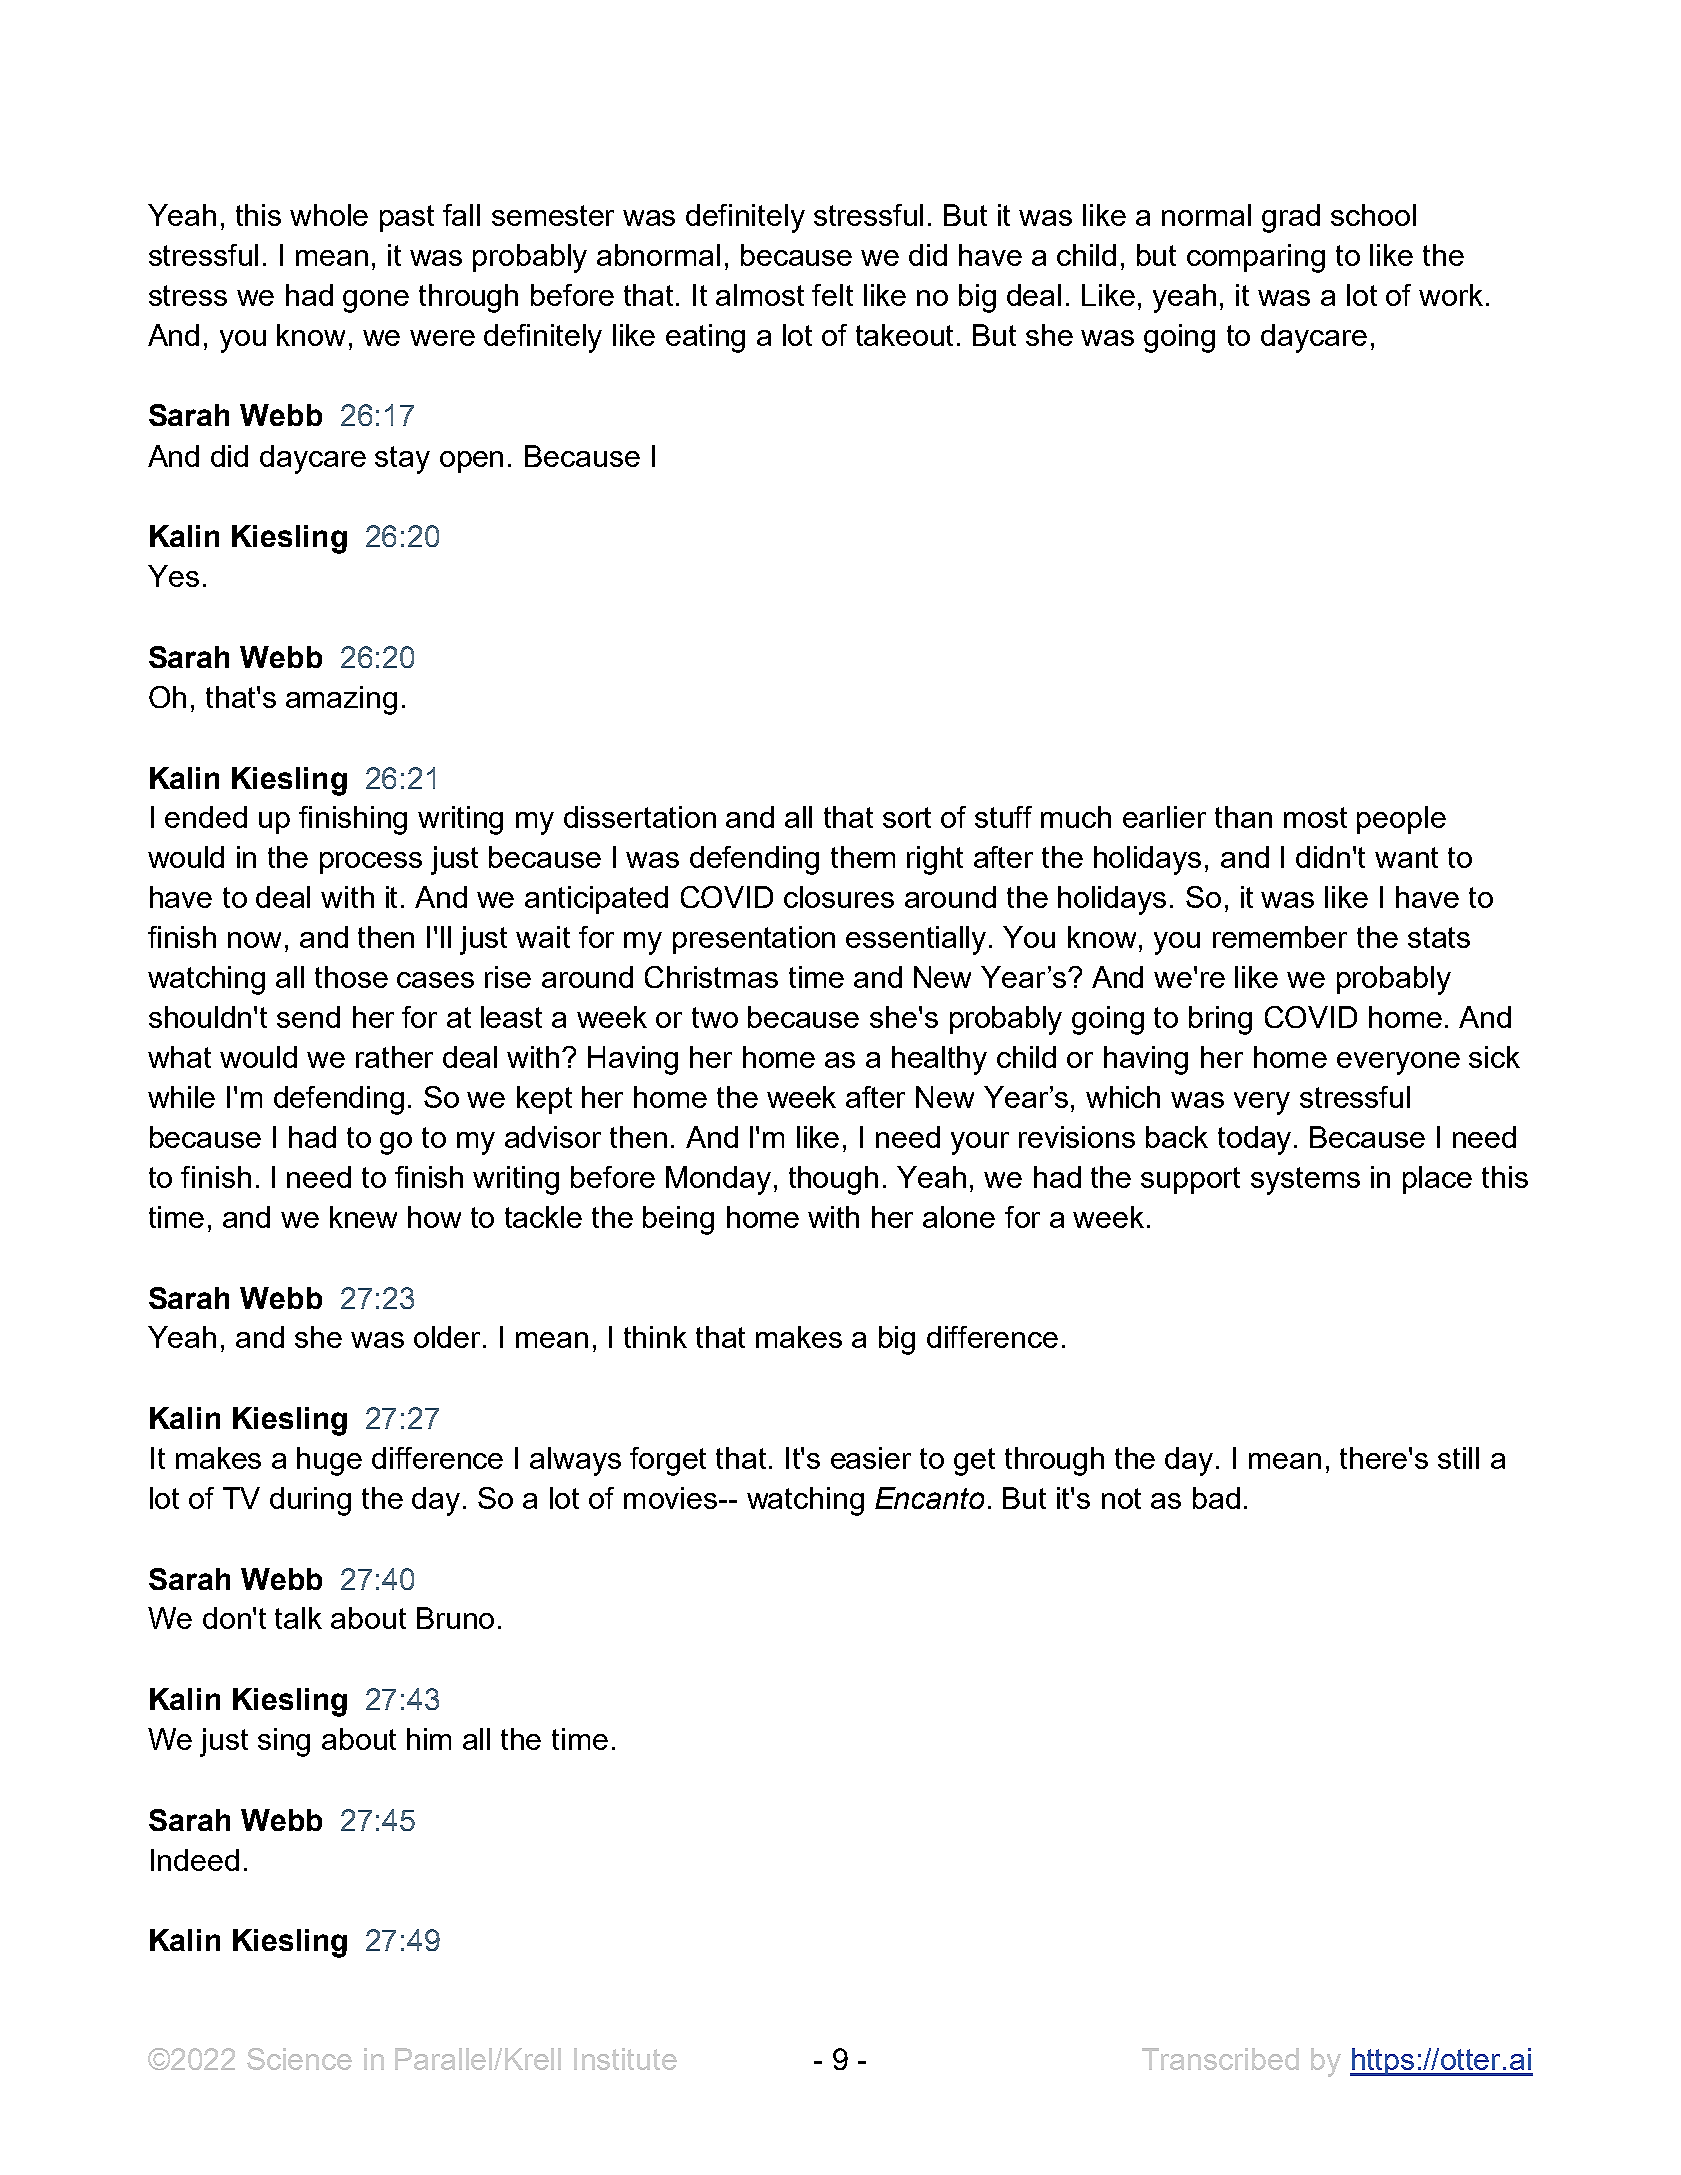 This screenshot has height=2175, width=1681. What do you see at coordinates (1305, 1181) in the screenshot?
I see `systems` at bounding box center [1305, 1181].
